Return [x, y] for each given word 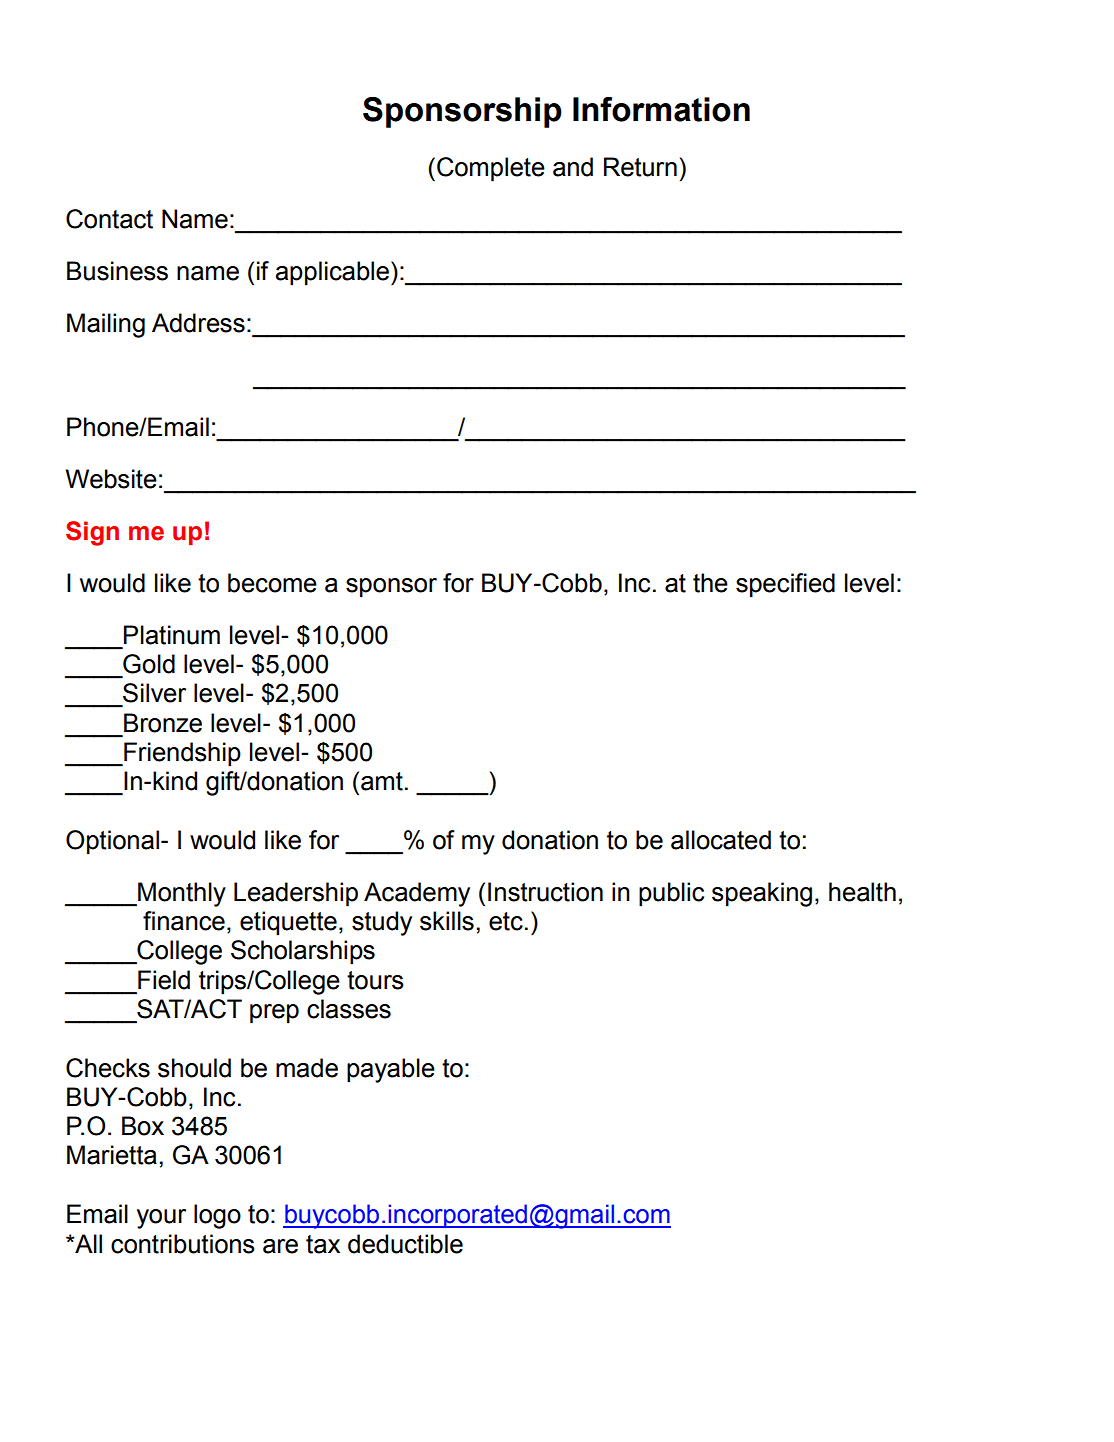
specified [785, 585]
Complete [491, 169]
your [161, 1219]
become [272, 583]
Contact [109, 219]
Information [661, 109]
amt [382, 781]
